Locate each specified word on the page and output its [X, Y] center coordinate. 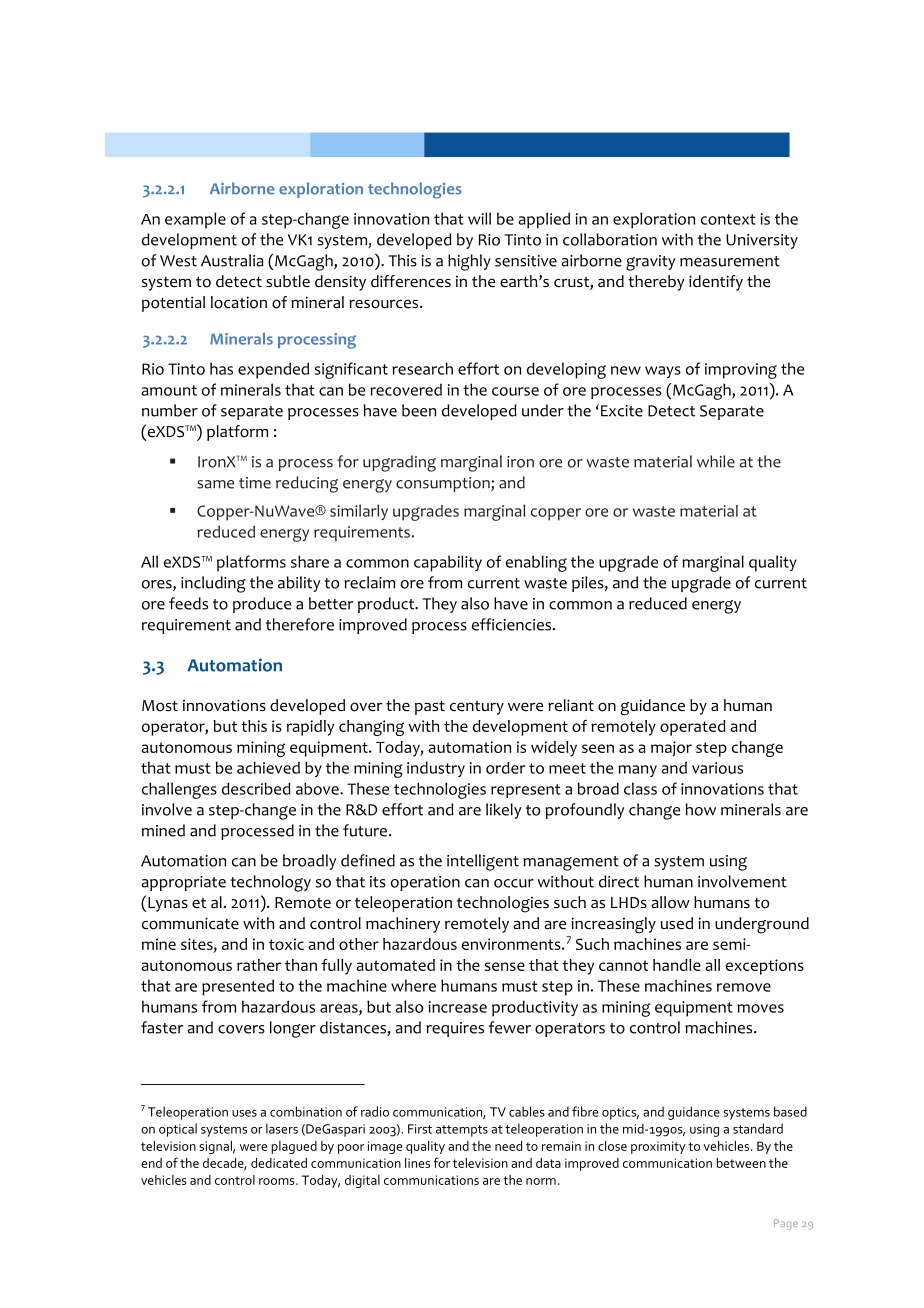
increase [457, 1007]
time [255, 483]
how [701, 809]
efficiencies [513, 624]
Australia [232, 260]
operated [693, 728]
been [419, 410]
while [716, 461]
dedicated [279, 1163]
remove [744, 987]
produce [262, 605]
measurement [730, 261]
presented [238, 987]
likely [503, 811]
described [256, 788]
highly [469, 262]
